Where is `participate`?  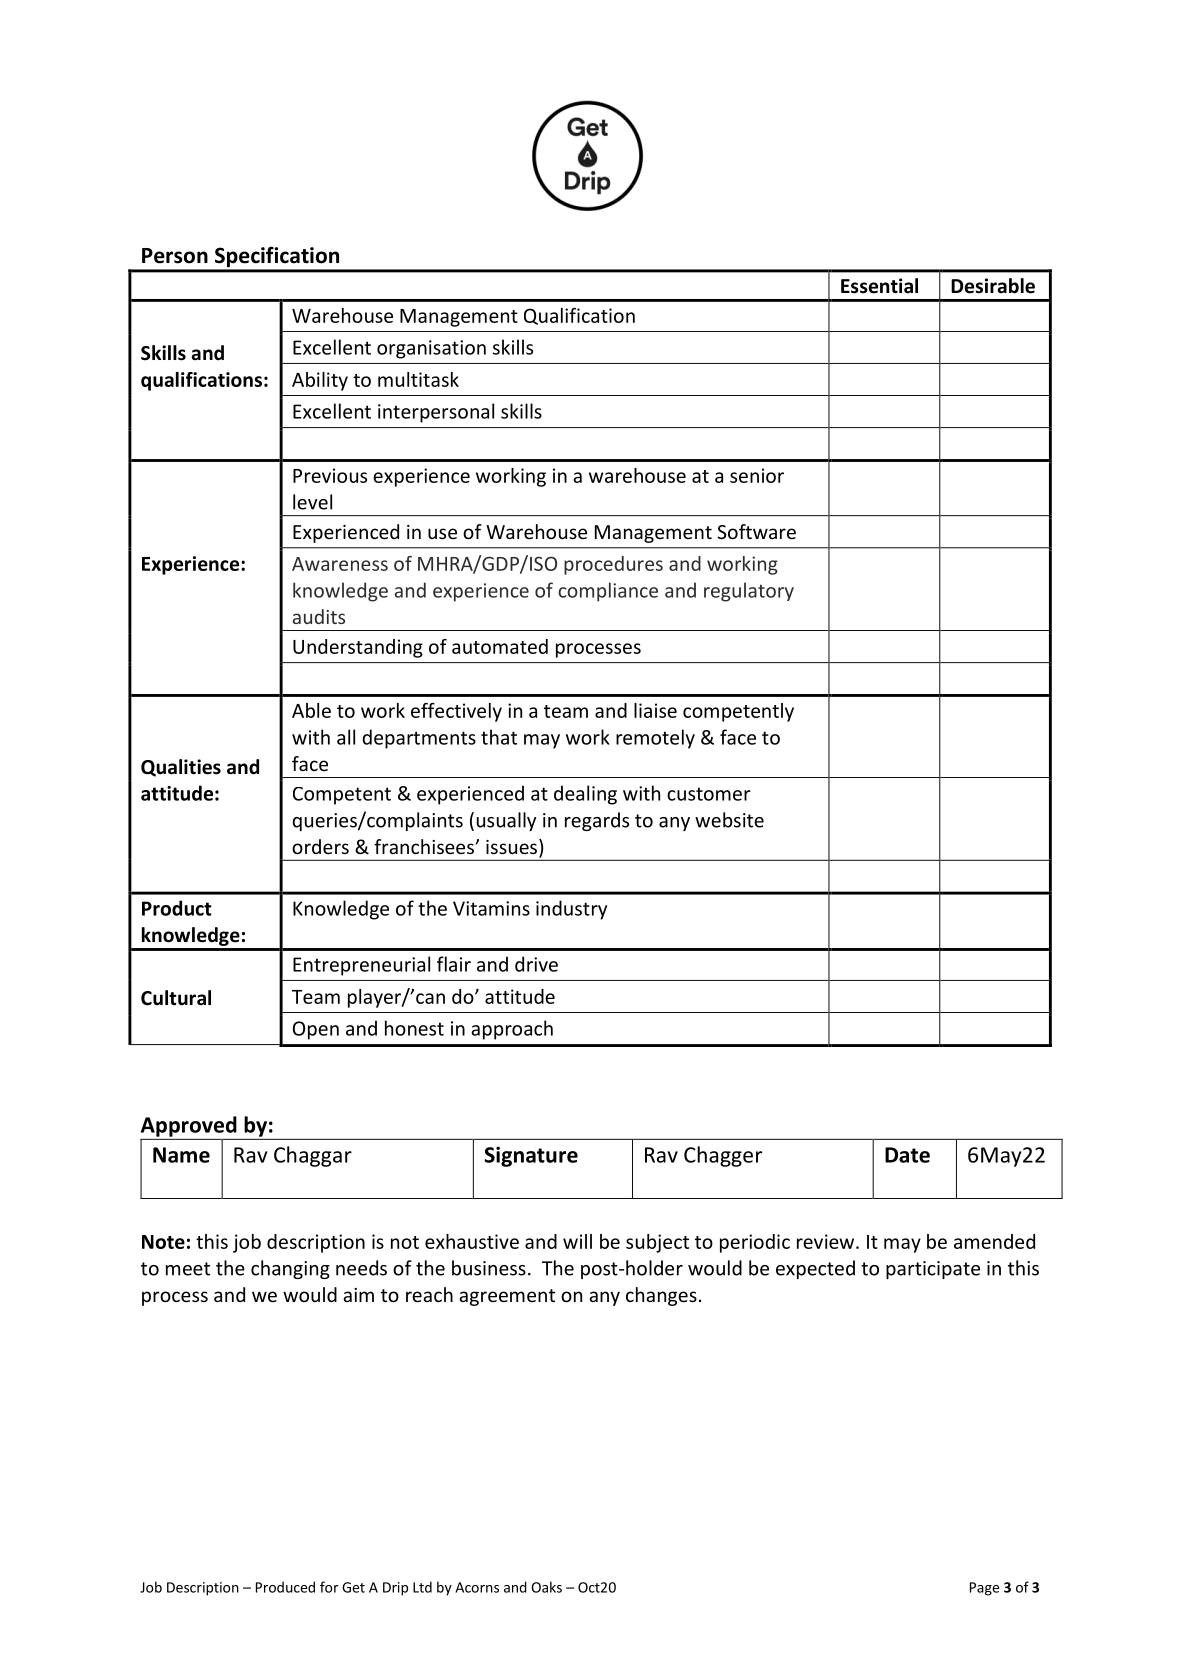
participate is located at coordinates (933, 1270).
